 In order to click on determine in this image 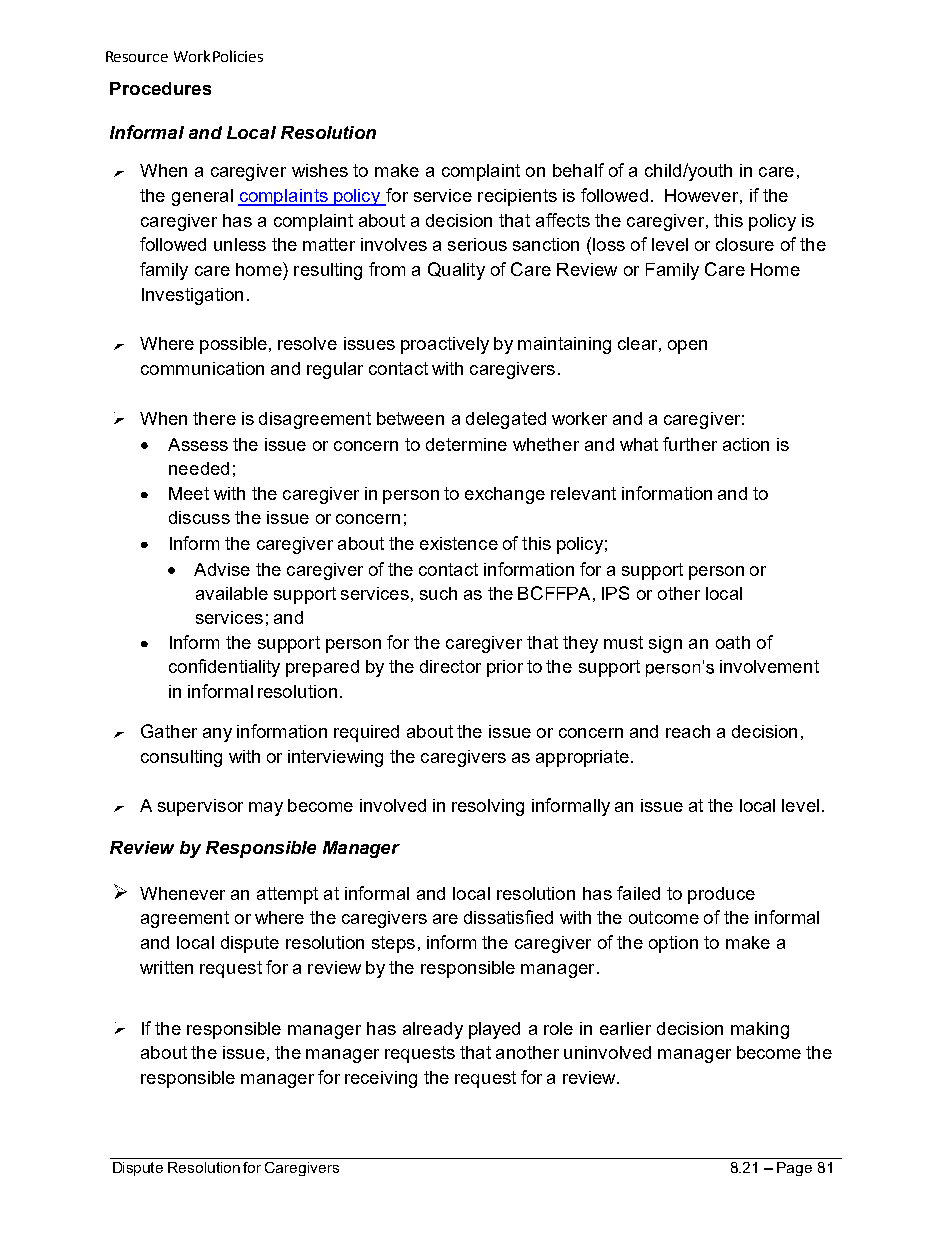, I will do `click(466, 444)`.
